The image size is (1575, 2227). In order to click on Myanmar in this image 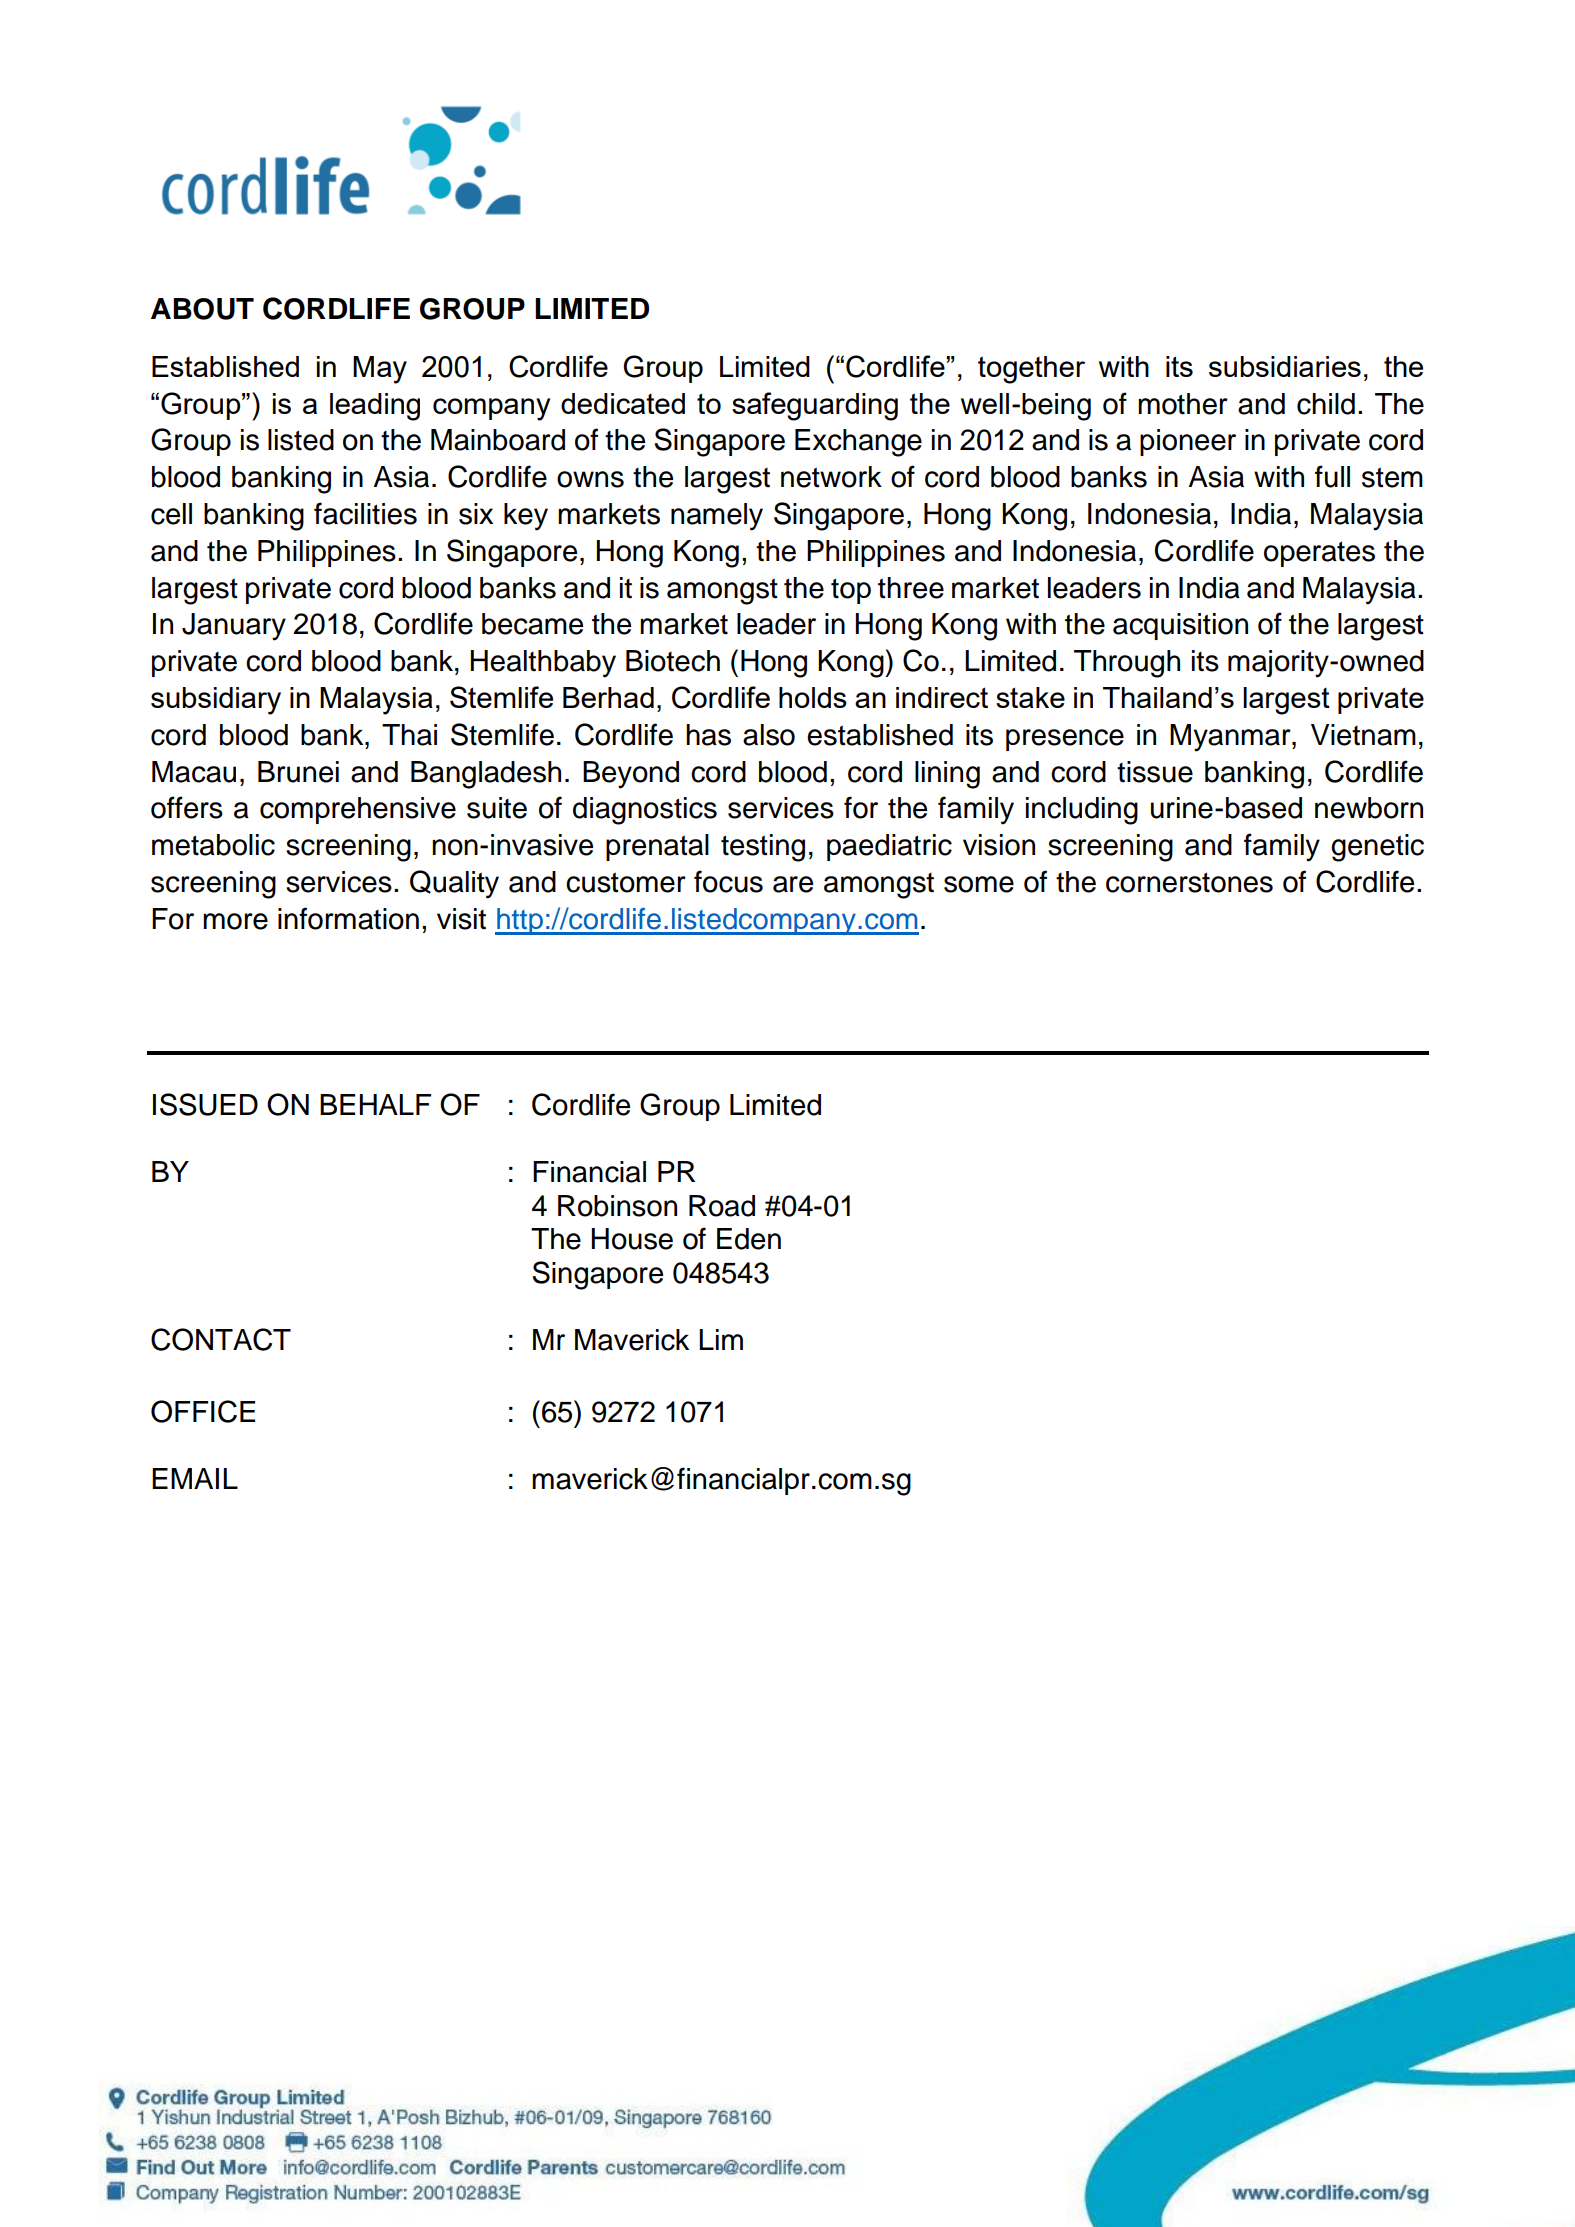, I will do `click(1231, 738)`.
